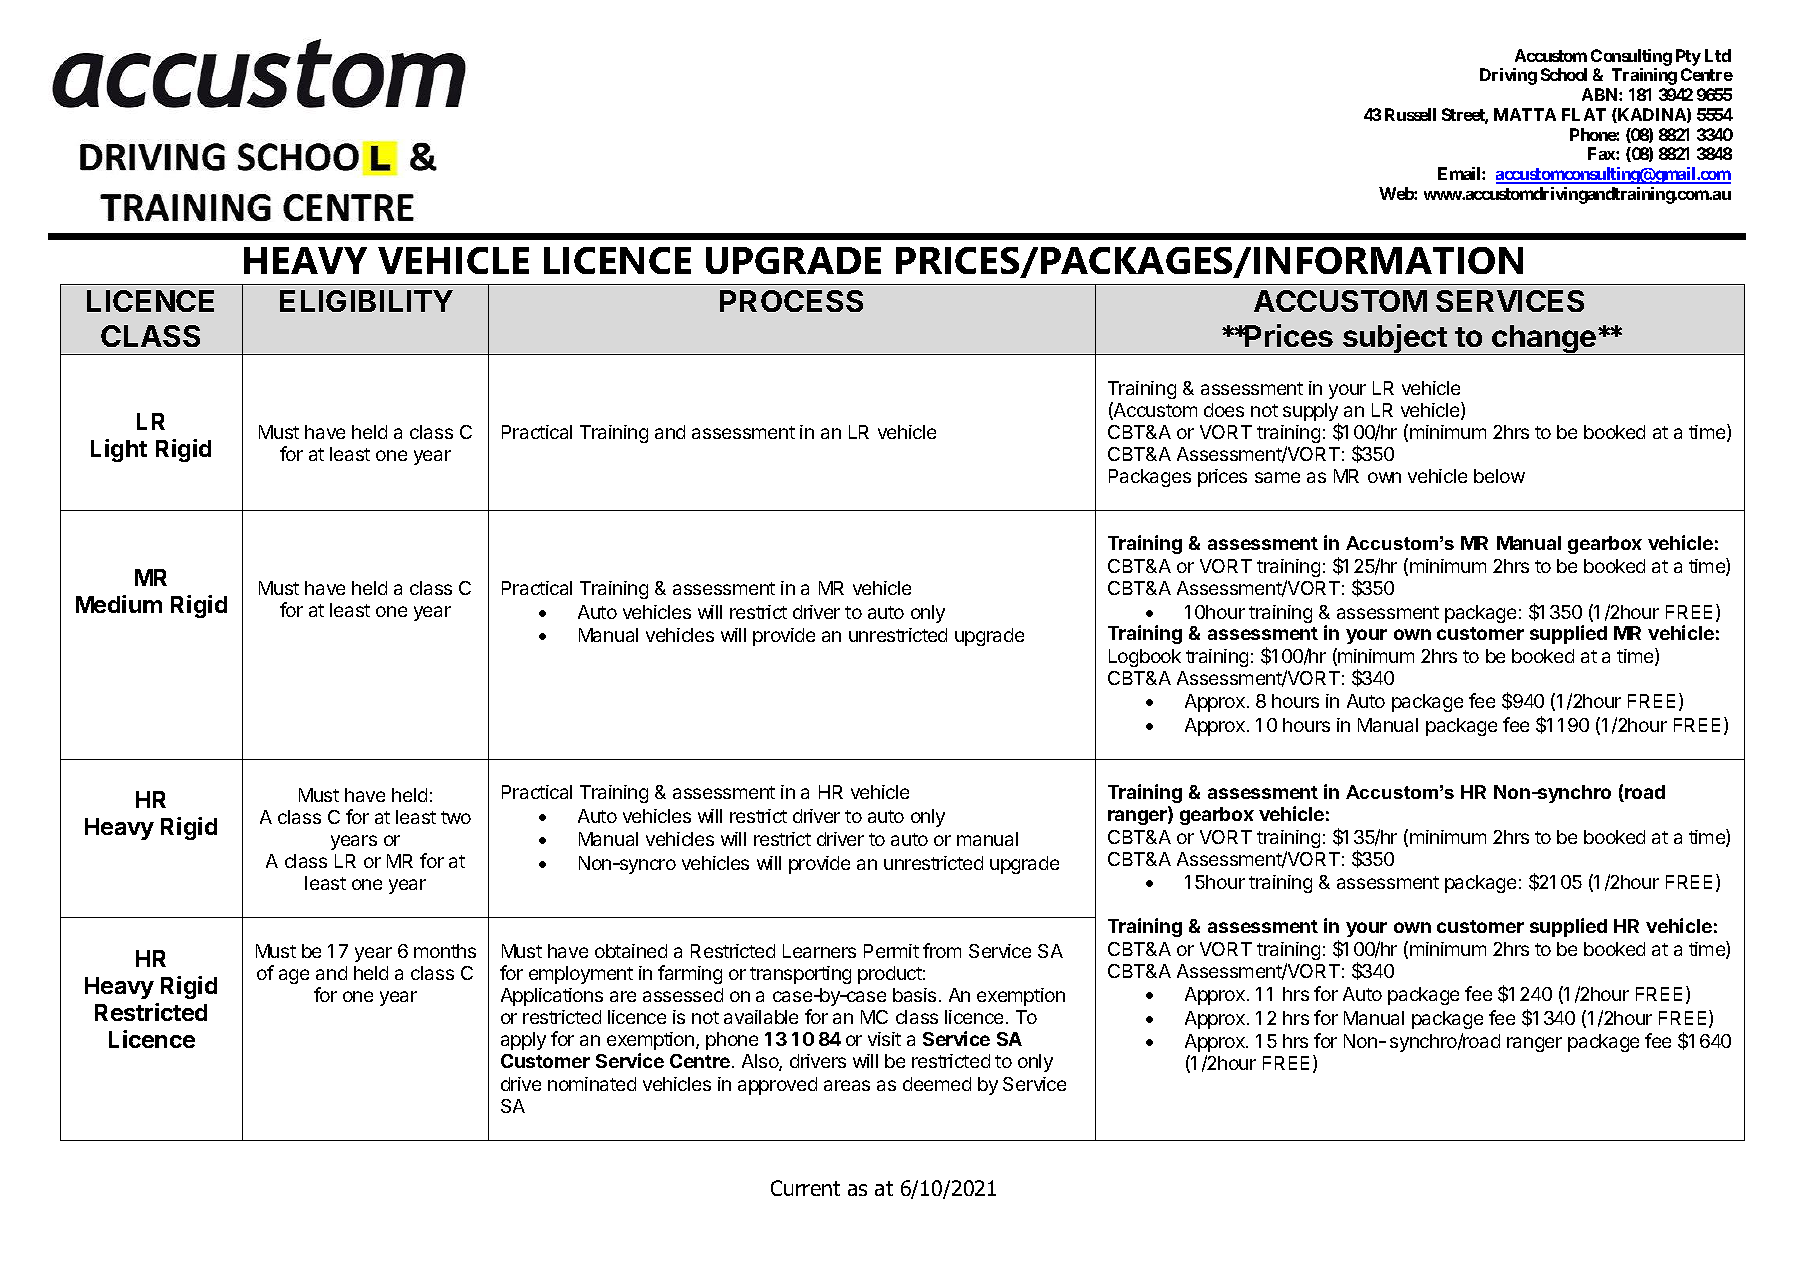 The image size is (1802, 1274). Describe the element at coordinates (1564, 74) in the screenshot. I see `School` at that location.
